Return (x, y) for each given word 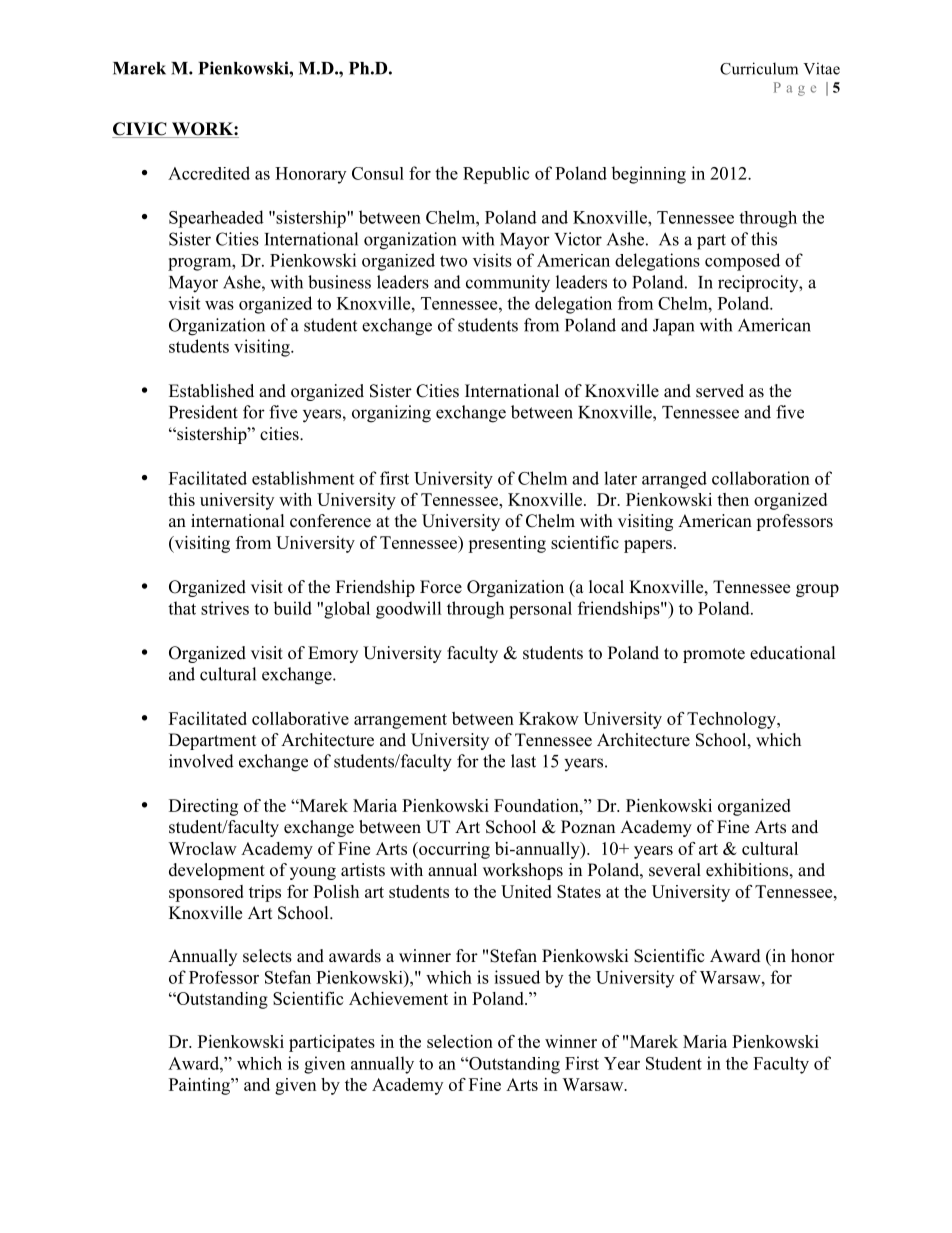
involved (201, 761)
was (219, 305)
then (733, 499)
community (508, 284)
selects (267, 956)
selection (460, 1041)
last (523, 761)
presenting (507, 544)
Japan (673, 327)
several (675, 870)
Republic (496, 175)
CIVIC (140, 130)
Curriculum (759, 68)
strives (225, 608)
